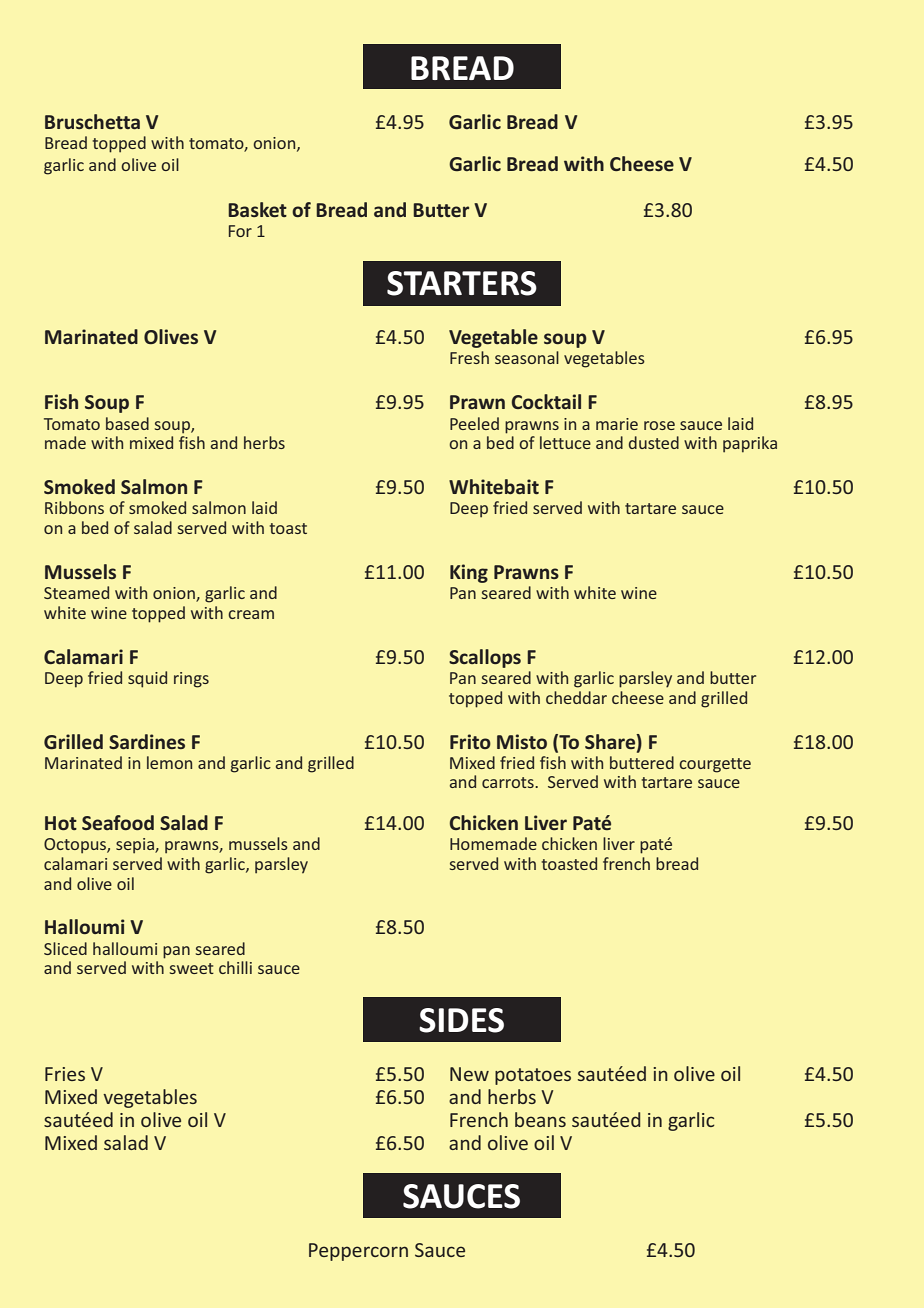  Describe the element at coordinates (527, 357) in the document. I see `seasonal` at that location.
